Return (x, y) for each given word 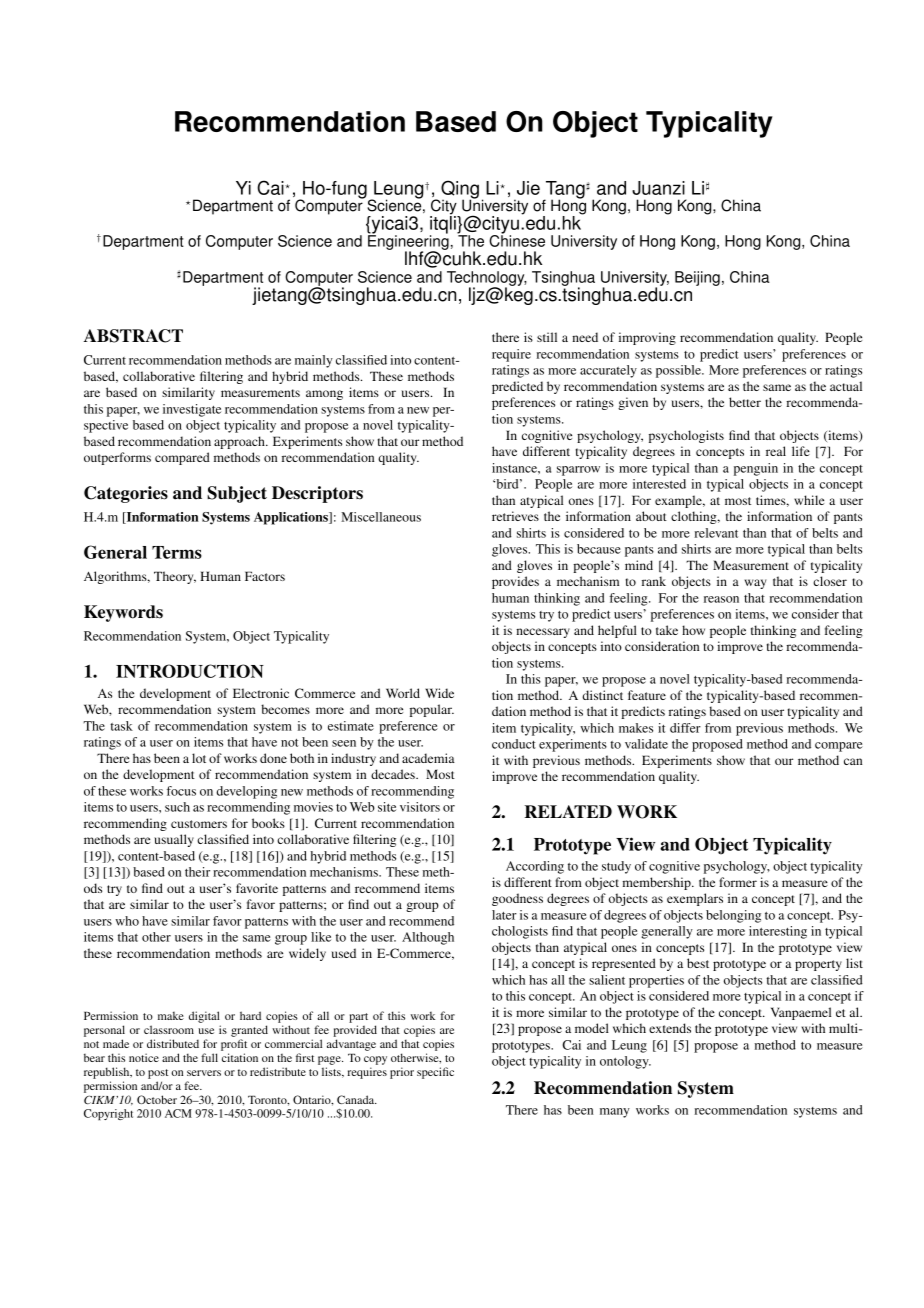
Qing (460, 190)
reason (721, 599)
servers (204, 1073)
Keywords (123, 613)
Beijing (697, 278)
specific (435, 1073)
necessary (543, 633)
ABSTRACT (133, 336)
